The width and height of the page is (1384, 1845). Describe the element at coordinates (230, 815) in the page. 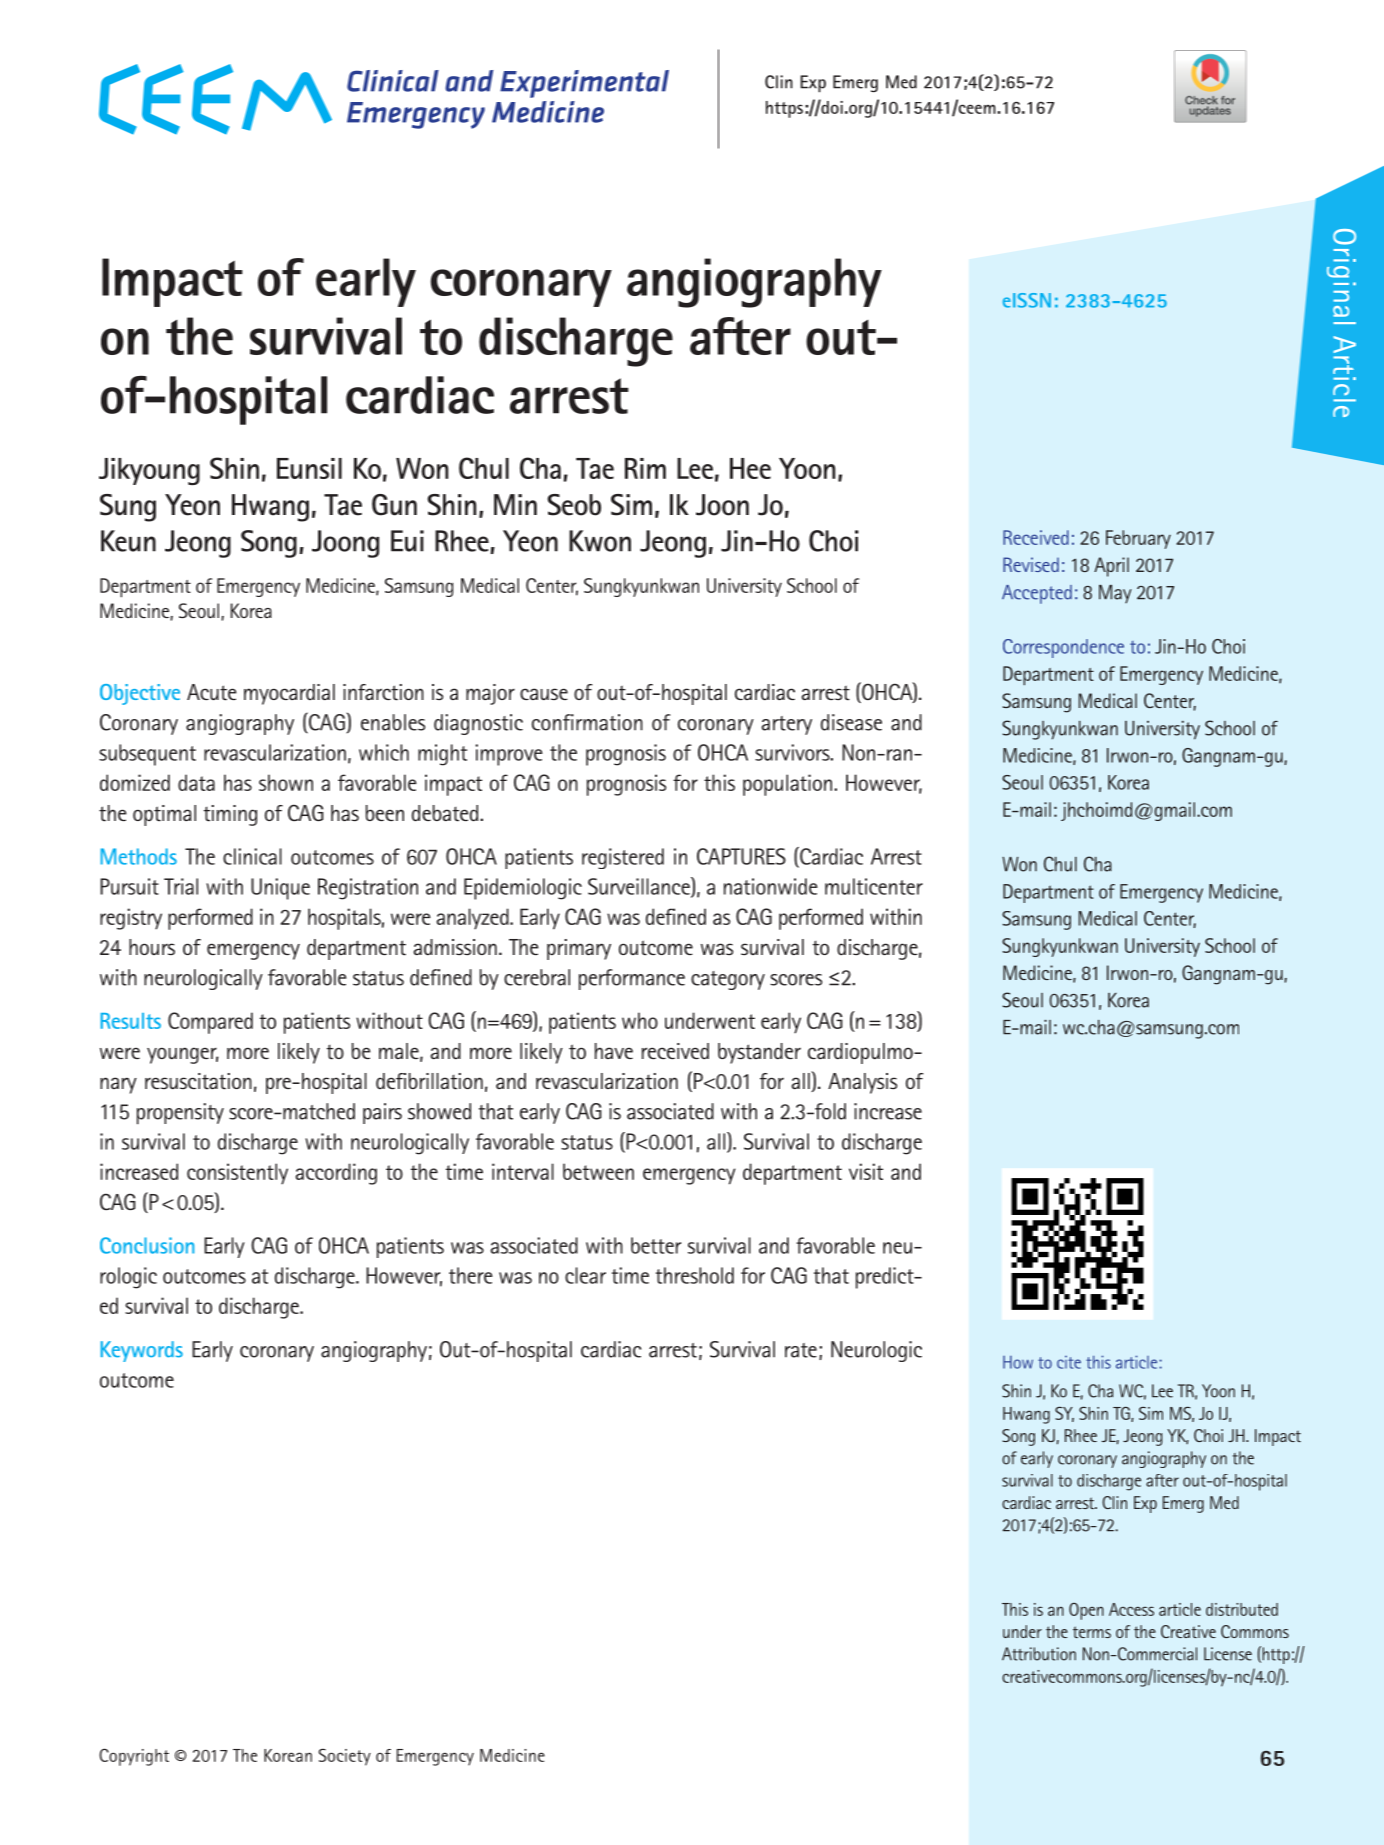

I see `timing` at that location.
